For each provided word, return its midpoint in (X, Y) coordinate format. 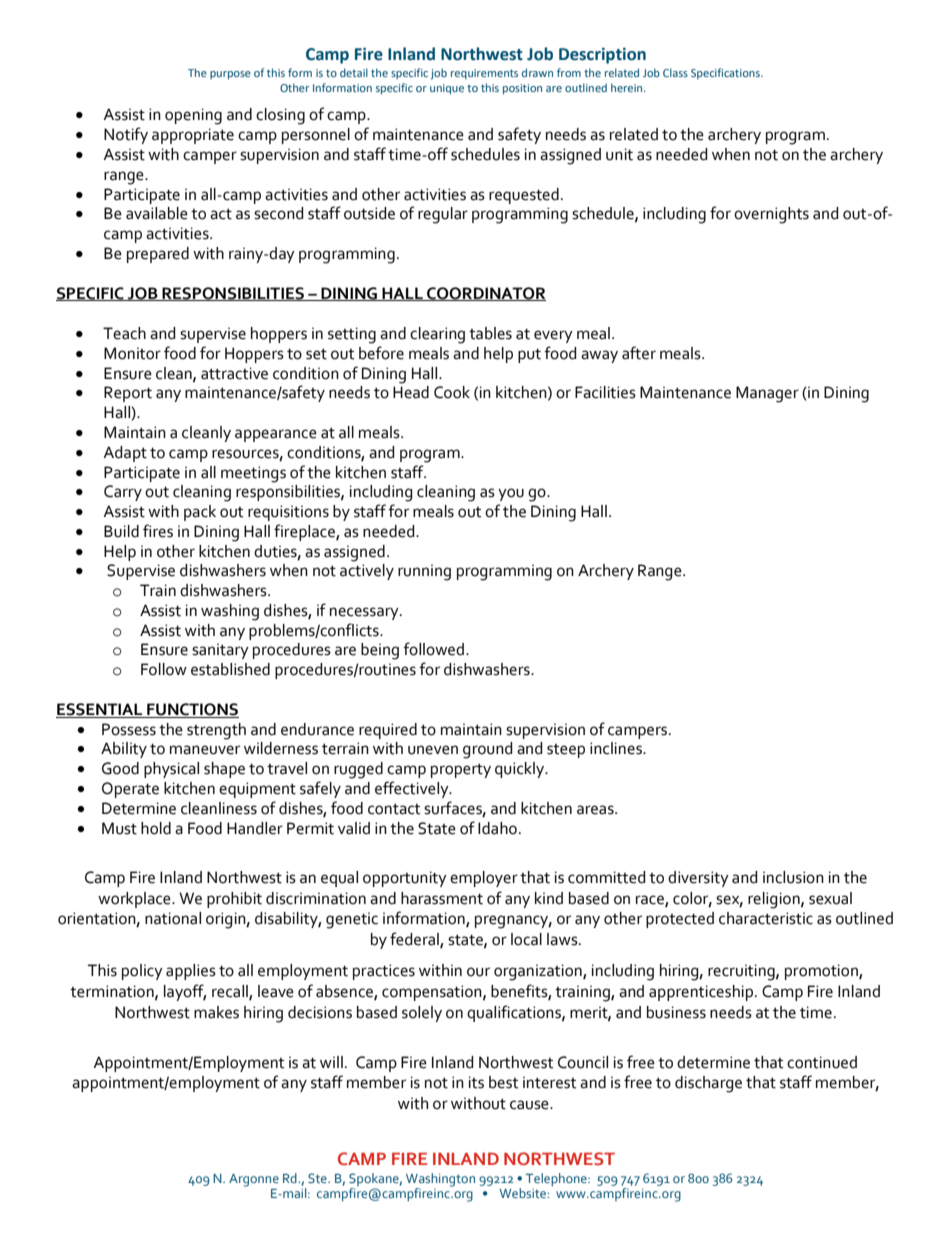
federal (415, 940)
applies (191, 972)
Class (675, 72)
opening (193, 116)
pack (200, 513)
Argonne (254, 1180)
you (511, 494)
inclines (617, 748)
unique (447, 89)
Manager (767, 394)
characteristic (766, 918)
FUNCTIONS (192, 710)
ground (488, 750)
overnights (771, 215)
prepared (158, 255)
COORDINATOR (485, 294)
